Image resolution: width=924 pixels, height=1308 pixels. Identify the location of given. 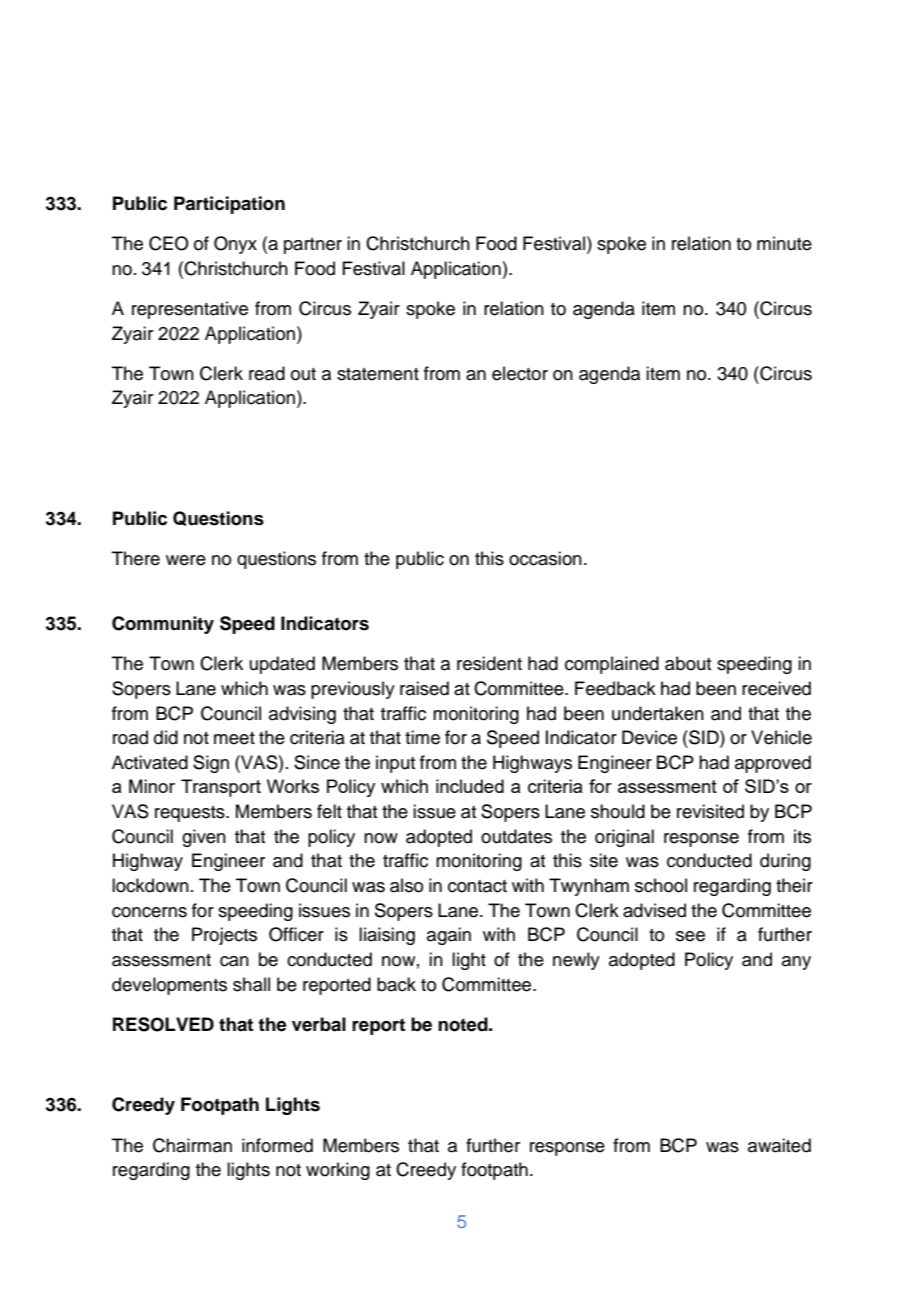
(204, 838).
